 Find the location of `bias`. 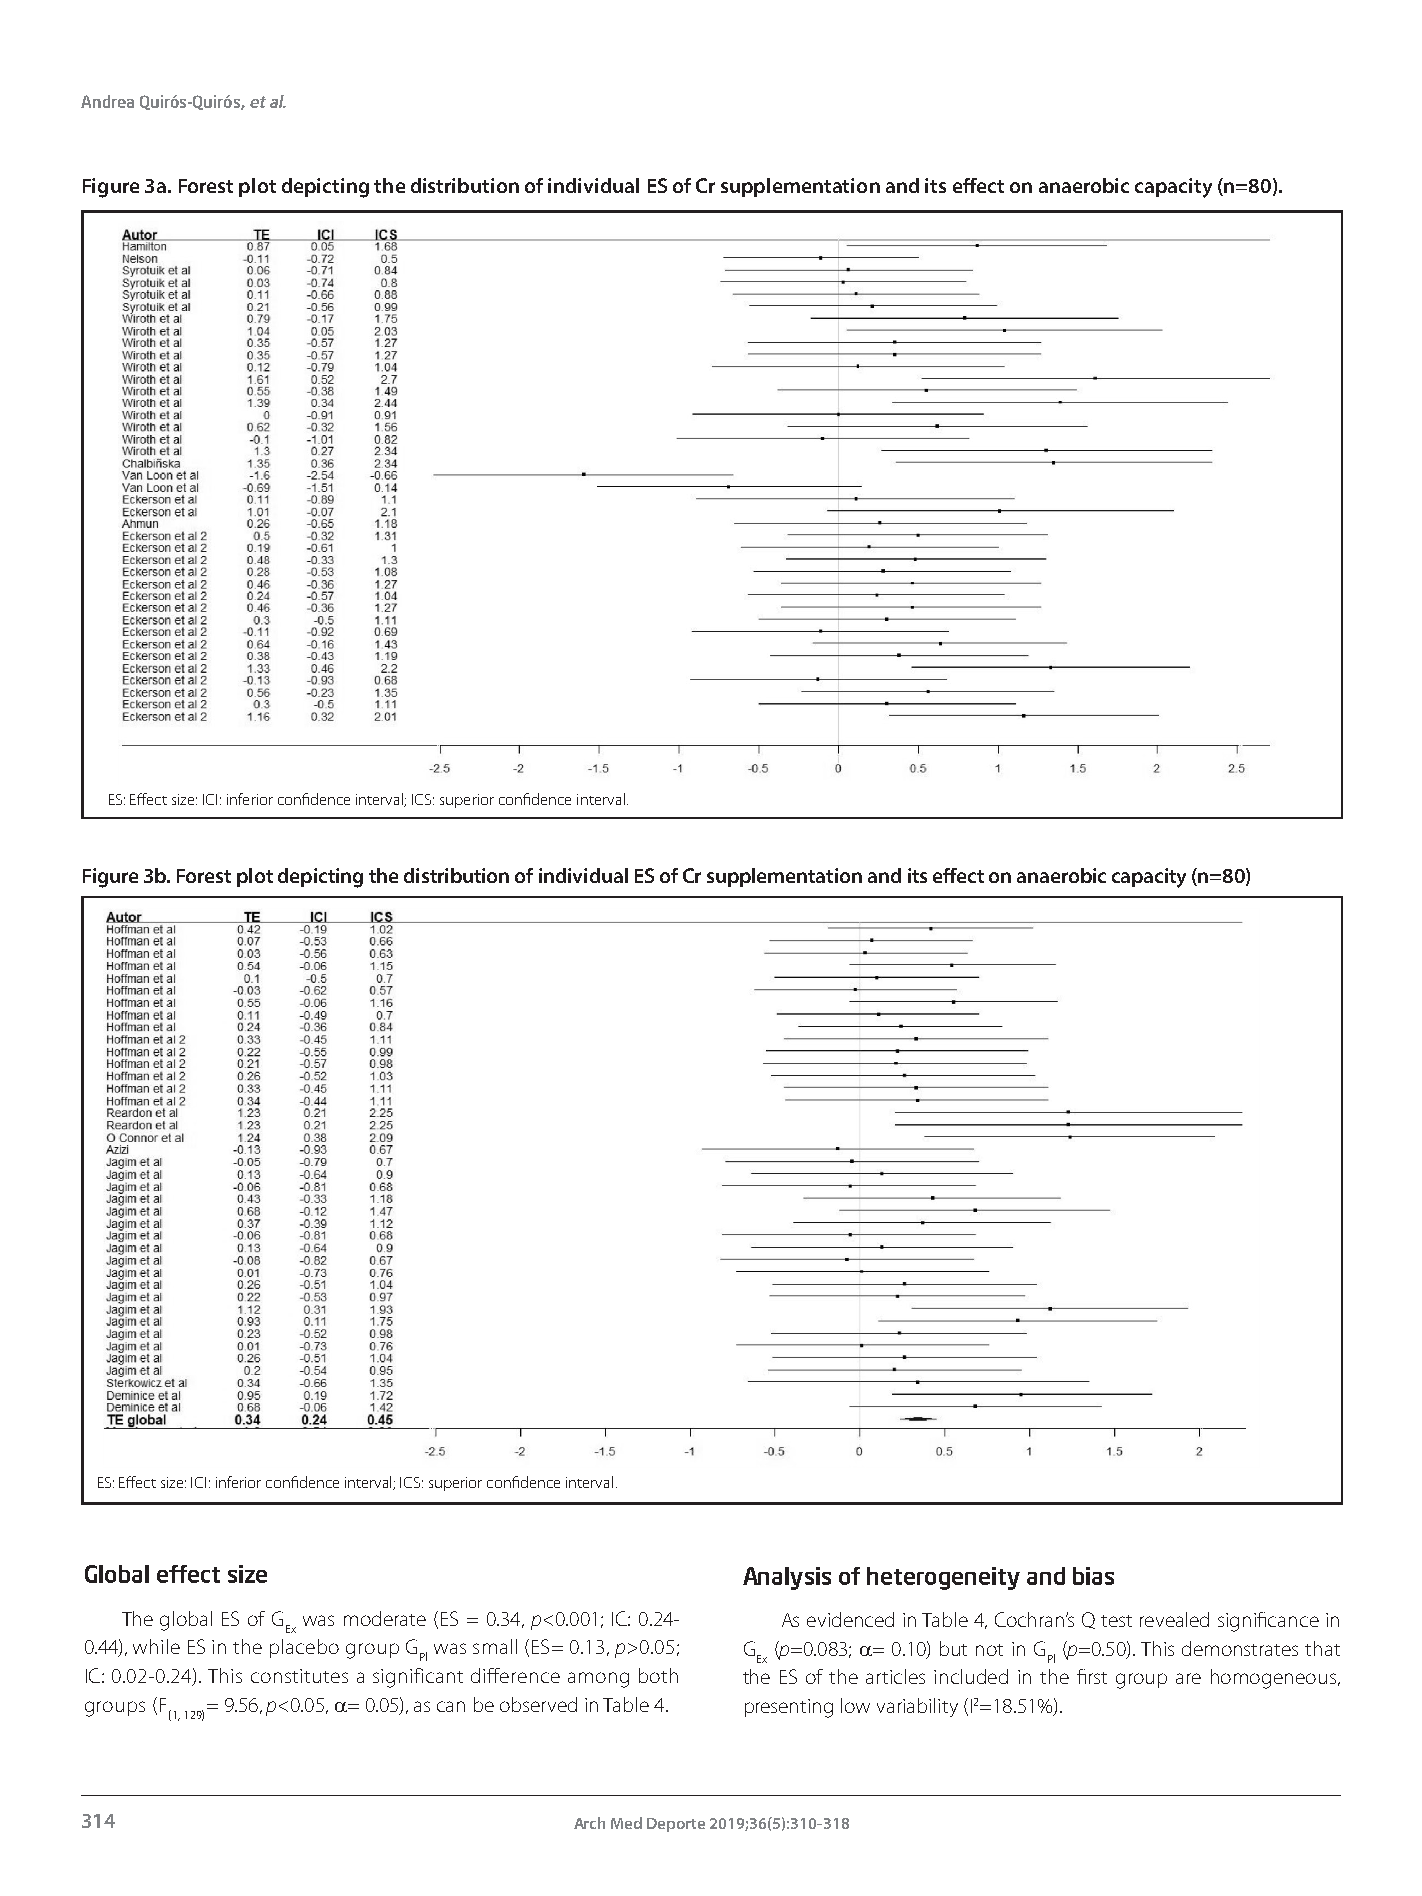

bias is located at coordinates (1093, 1576).
